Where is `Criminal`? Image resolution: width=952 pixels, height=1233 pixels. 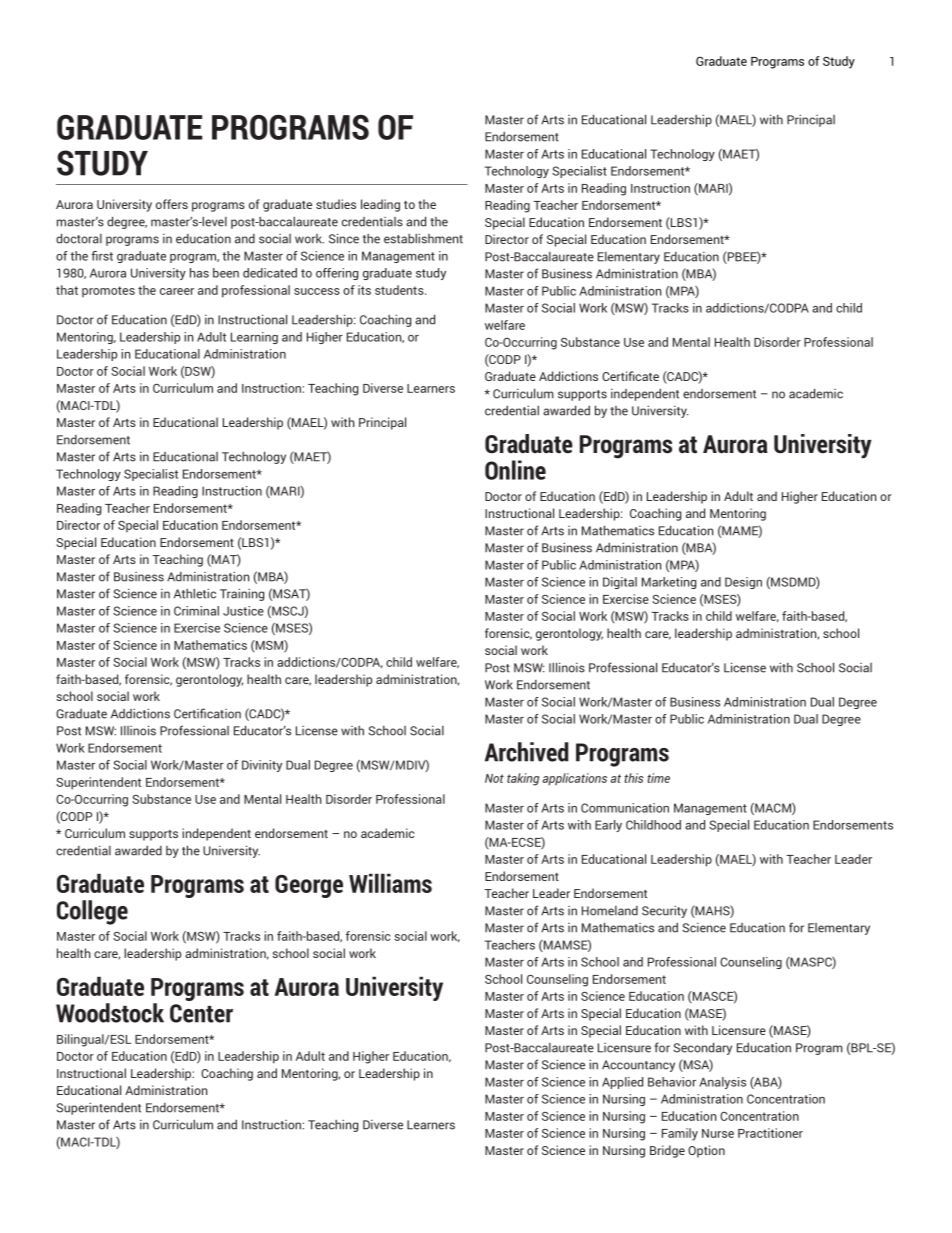 Criminal is located at coordinates (196, 611).
